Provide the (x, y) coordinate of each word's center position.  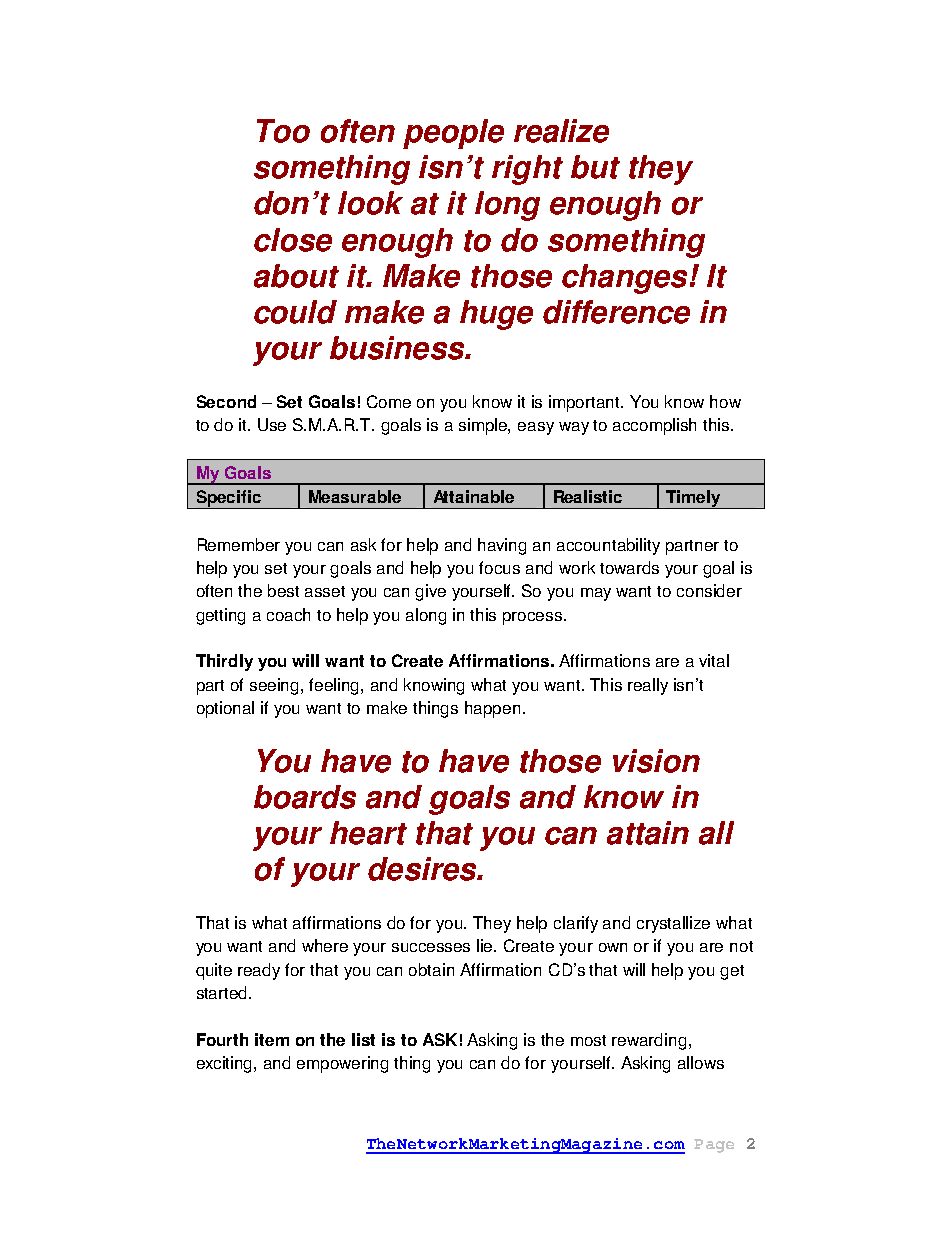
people (453, 134)
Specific (229, 499)
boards (305, 797)
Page (714, 1146)
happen (492, 709)
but (595, 167)
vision (656, 761)
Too (283, 131)
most (588, 1040)
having (502, 546)
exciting (226, 1064)
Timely (693, 499)
